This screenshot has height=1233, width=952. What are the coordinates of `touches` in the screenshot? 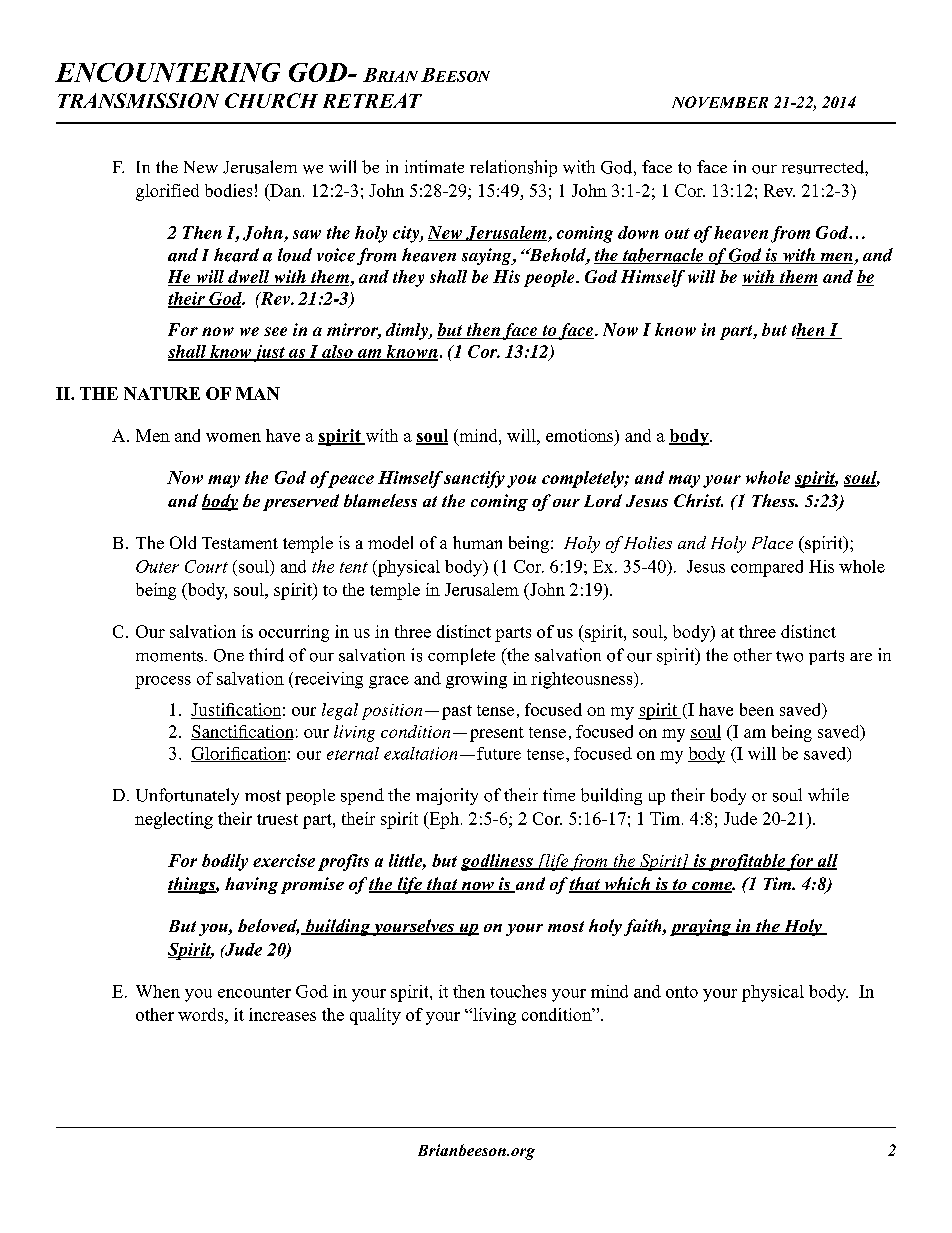 It's located at (518, 991).
